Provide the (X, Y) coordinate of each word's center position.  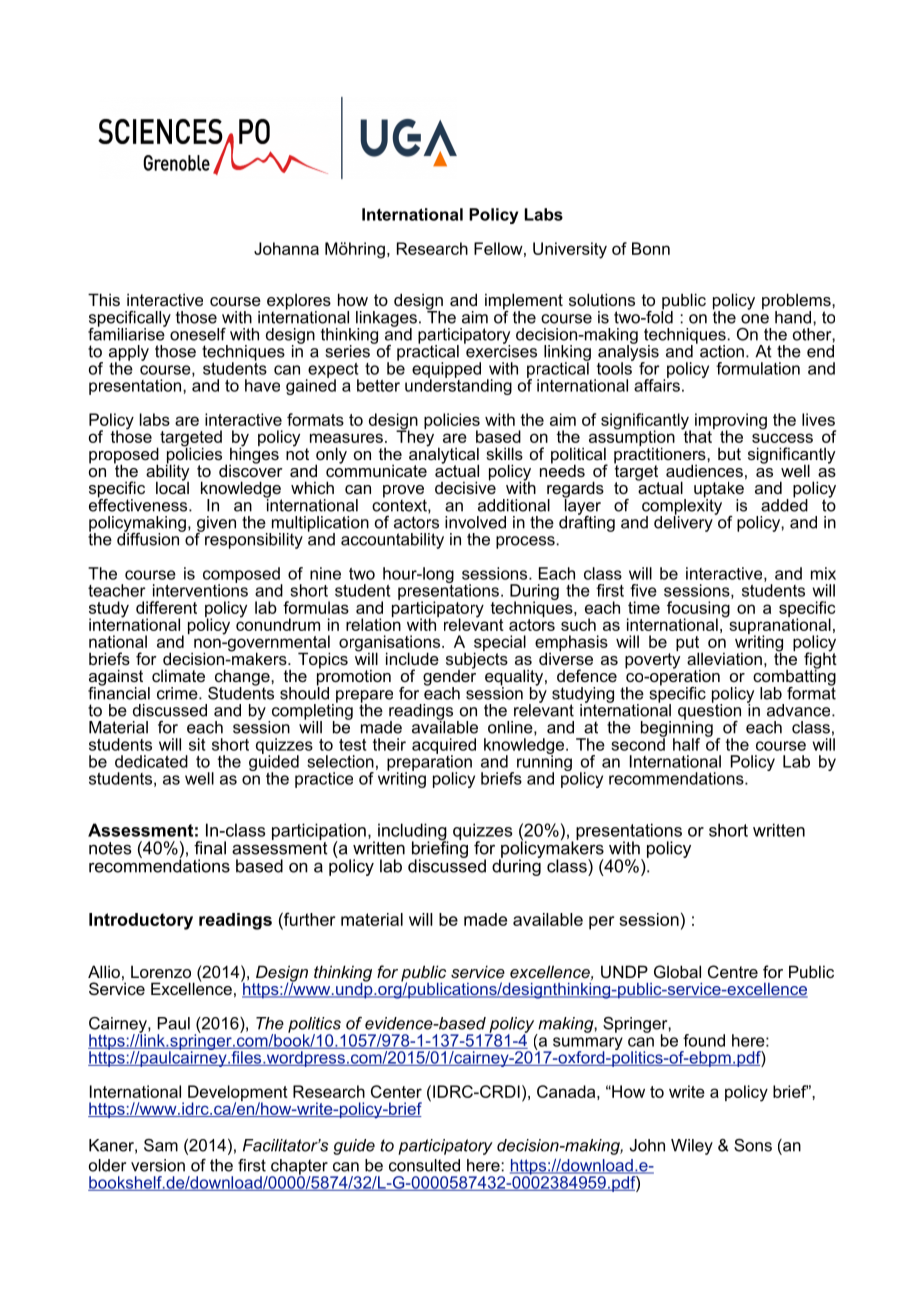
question (709, 712)
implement (524, 302)
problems (797, 302)
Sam (161, 1145)
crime (178, 693)
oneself (198, 334)
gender (449, 677)
